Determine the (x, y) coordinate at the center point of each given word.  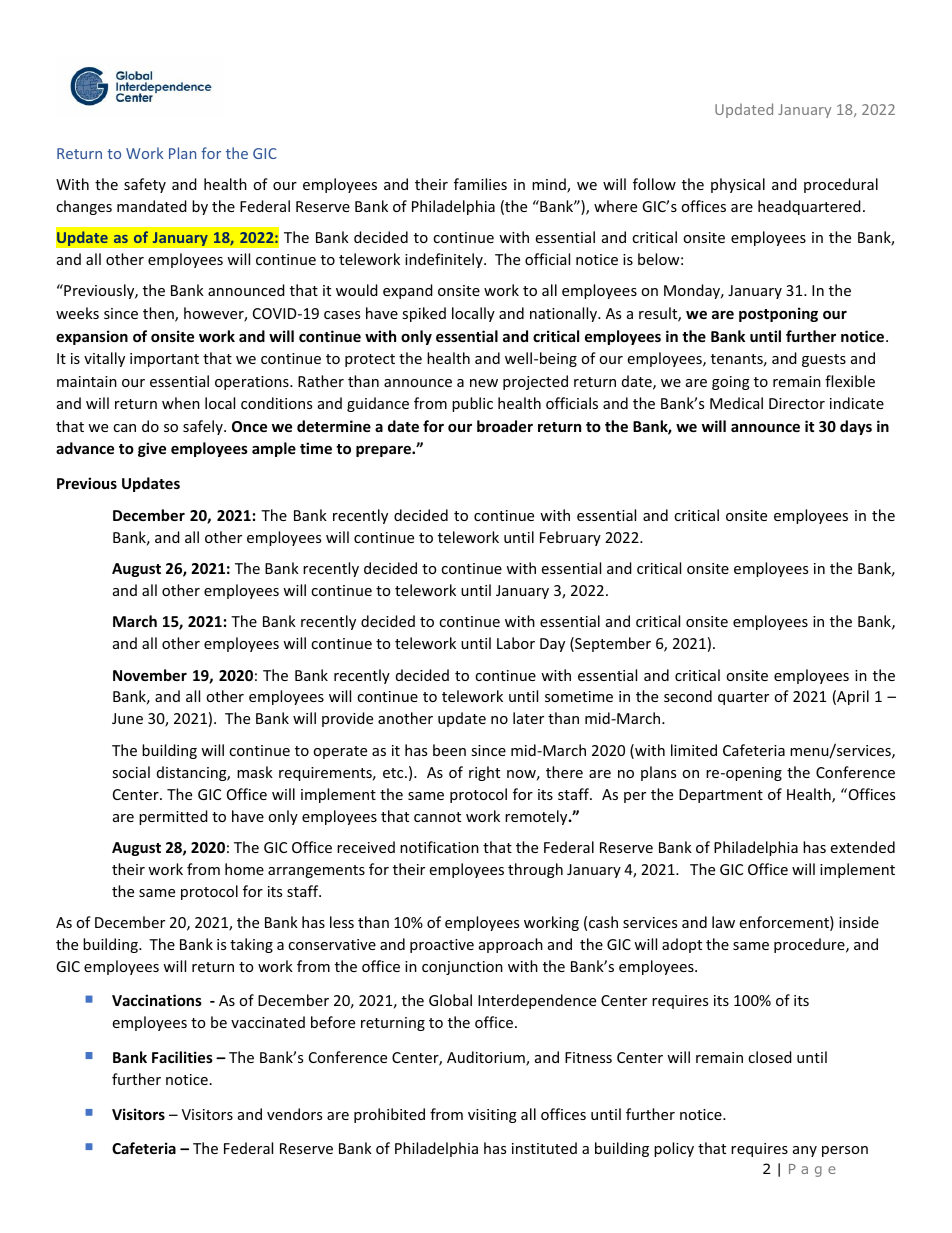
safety (145, 185)
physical (738, 185)
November (150, 675)
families (480, 184)
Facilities (182, 1057)
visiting (492, 1116)
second (688, 696)
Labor (516, 643)
